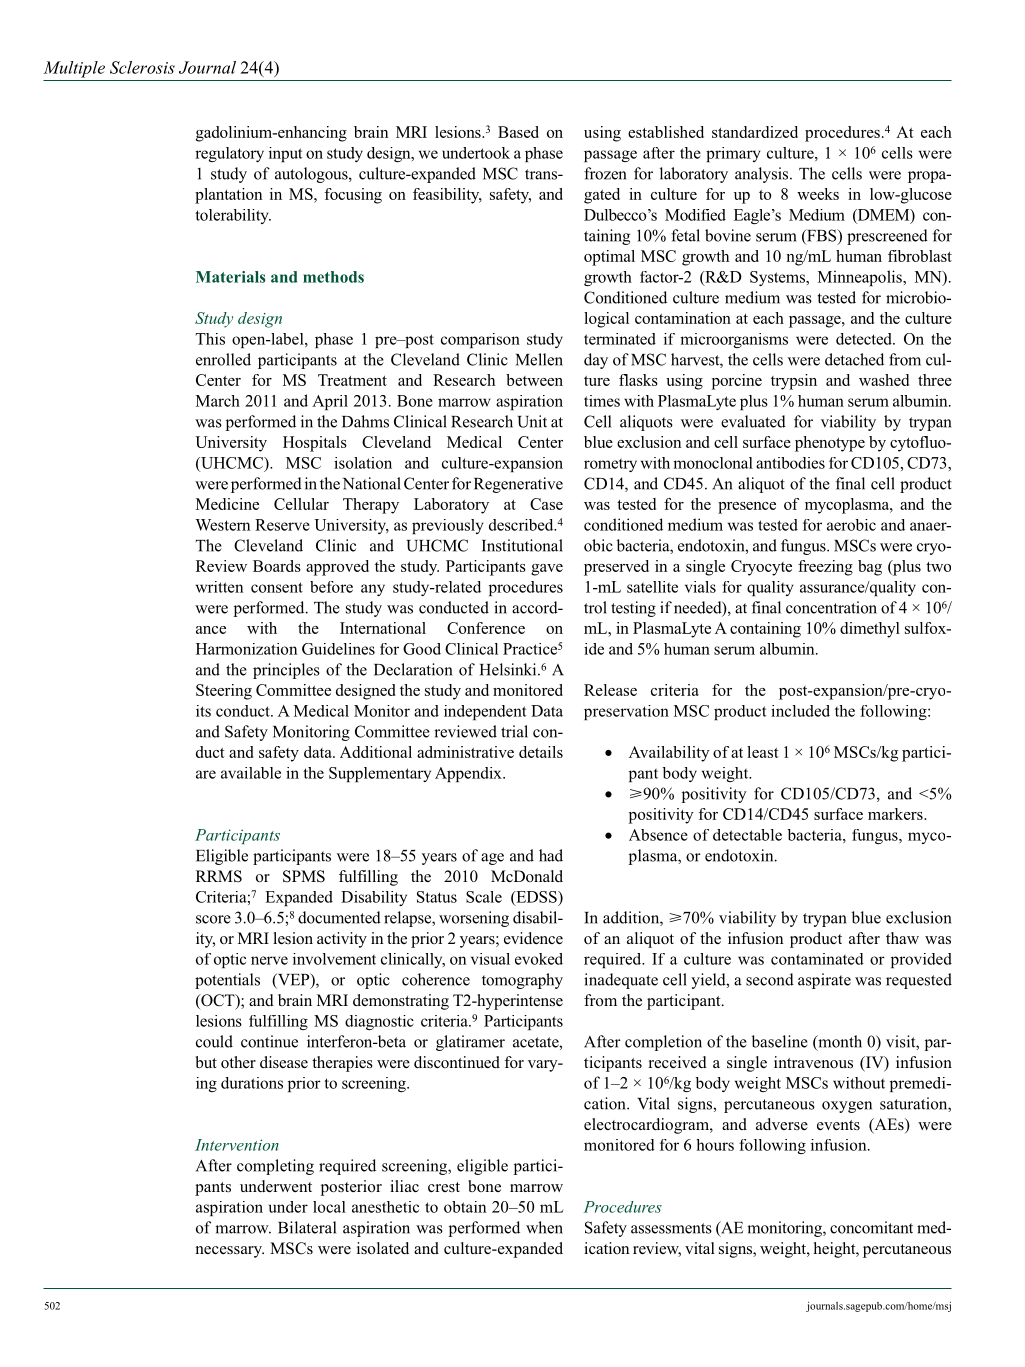  What do you see at coordinates (142, 67) in the screenshot?
I see `Sclerosis` at bounding box center [142, 67].
